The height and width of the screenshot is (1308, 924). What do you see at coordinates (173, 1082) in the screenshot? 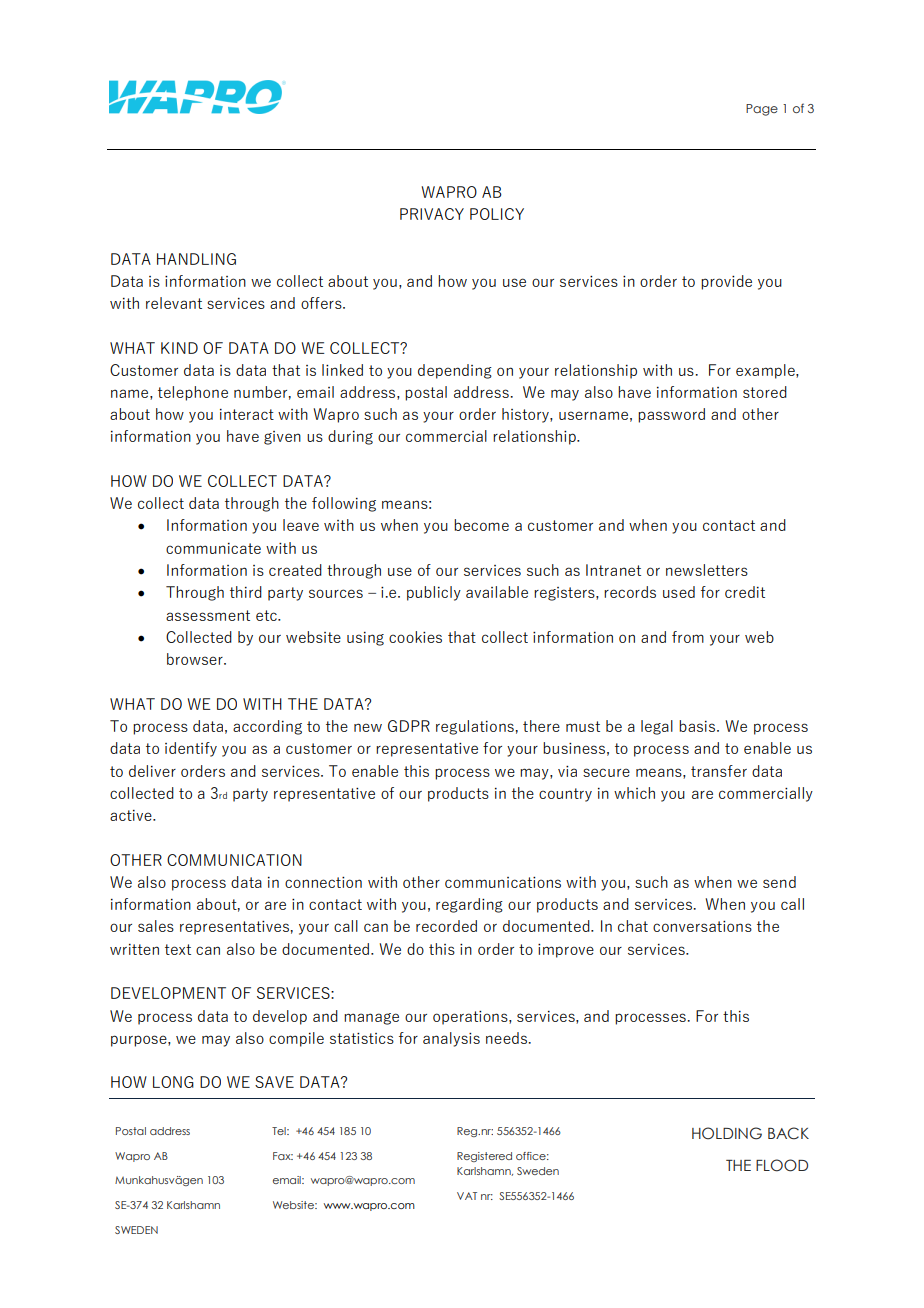
I see `LONG` at bounding box center [173, 1082].
